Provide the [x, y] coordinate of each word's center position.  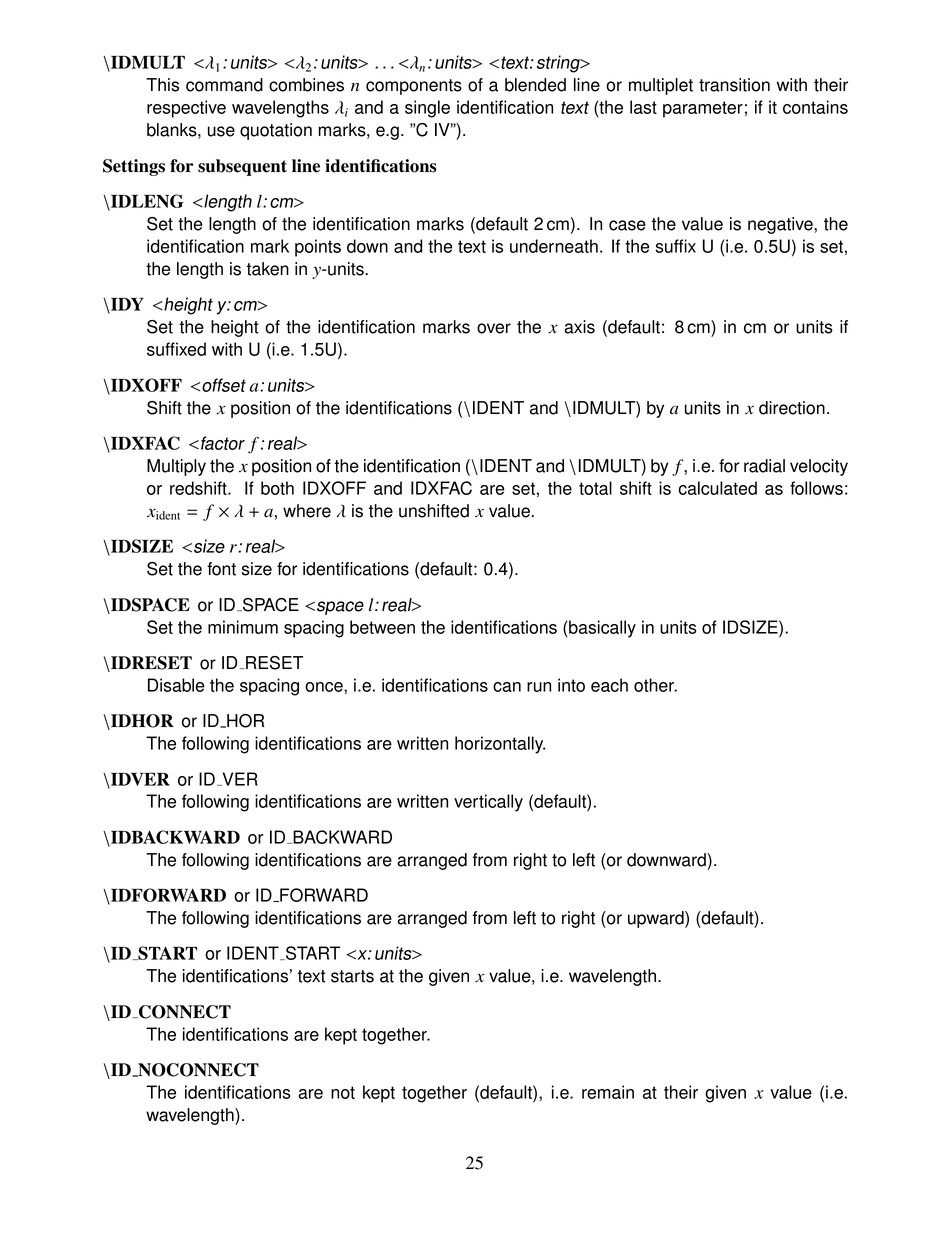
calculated [717, 488]
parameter [703, 109]
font [221, 569]
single [427, 109]
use [221, 131]
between [382, 627]
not [343, 1092]
